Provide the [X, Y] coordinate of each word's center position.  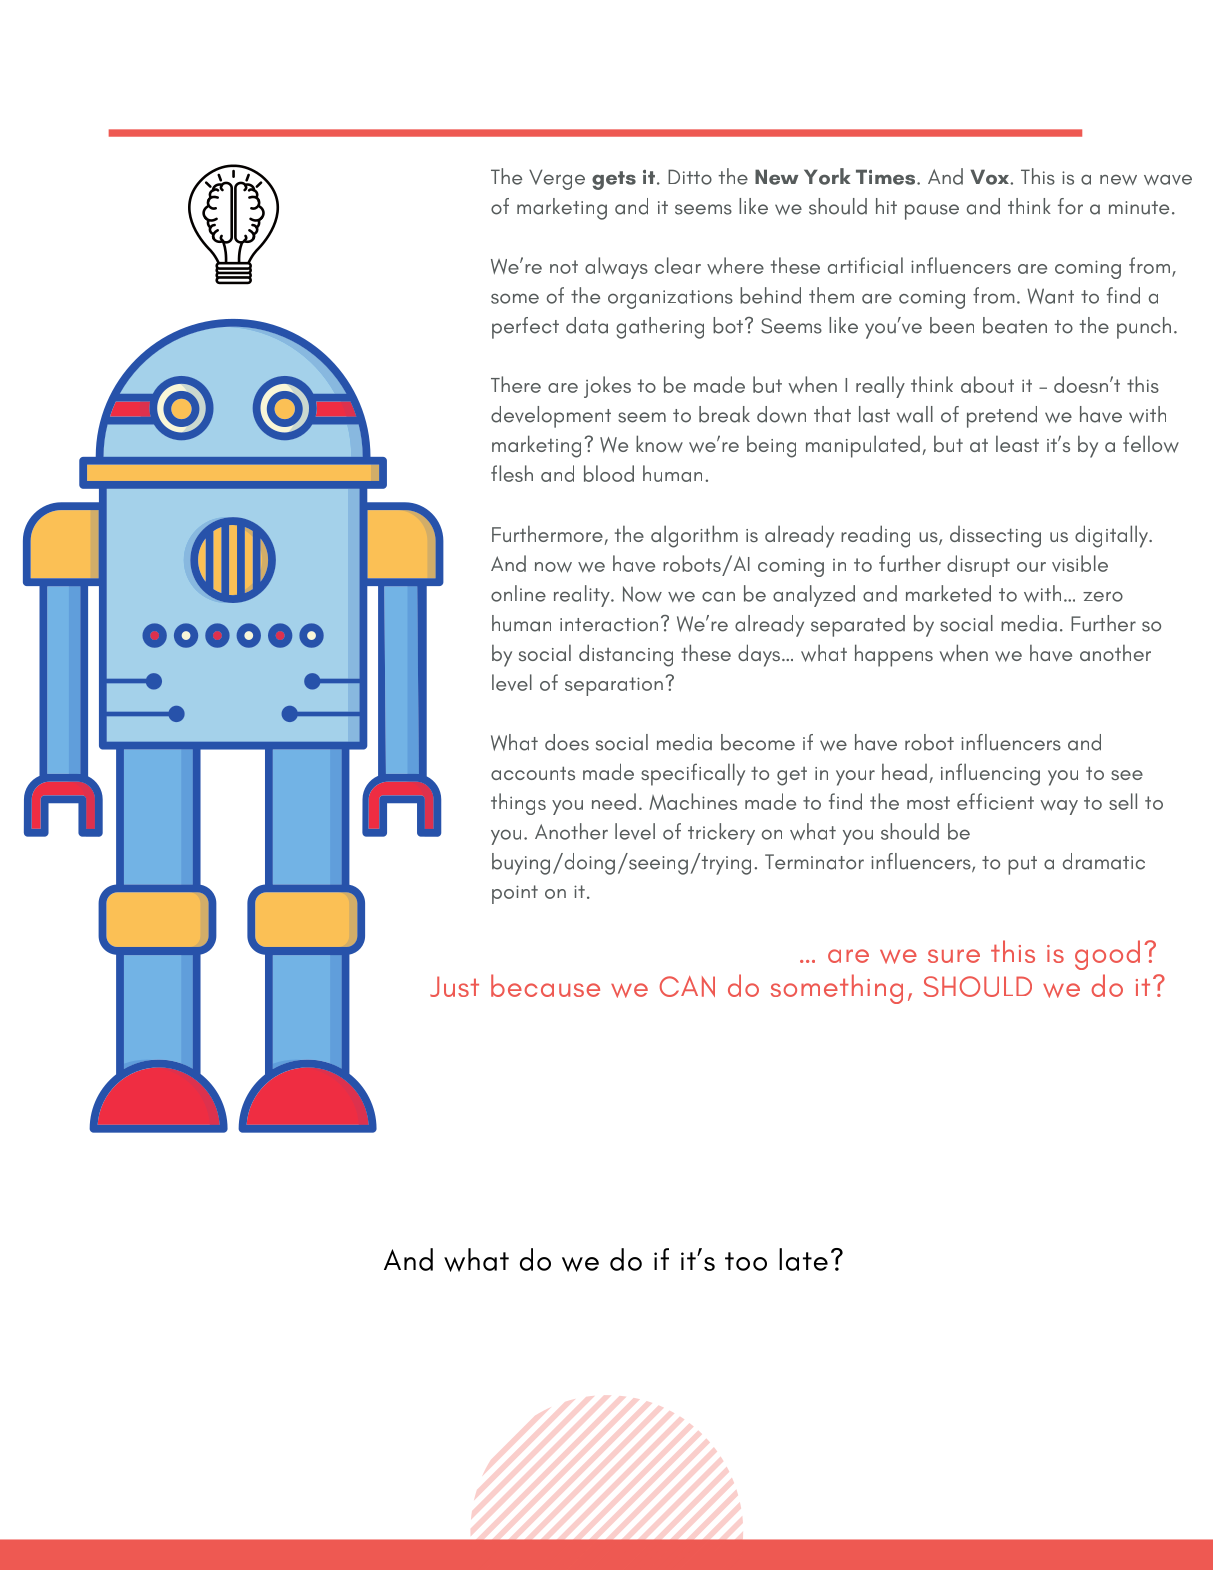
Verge [557, 179]
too [746, 1261]
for [1070, 206]
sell [1123, 801]
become [758, 742]
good [1107, 955]
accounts [533, 773]
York [827, 176]
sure [954, 956]
